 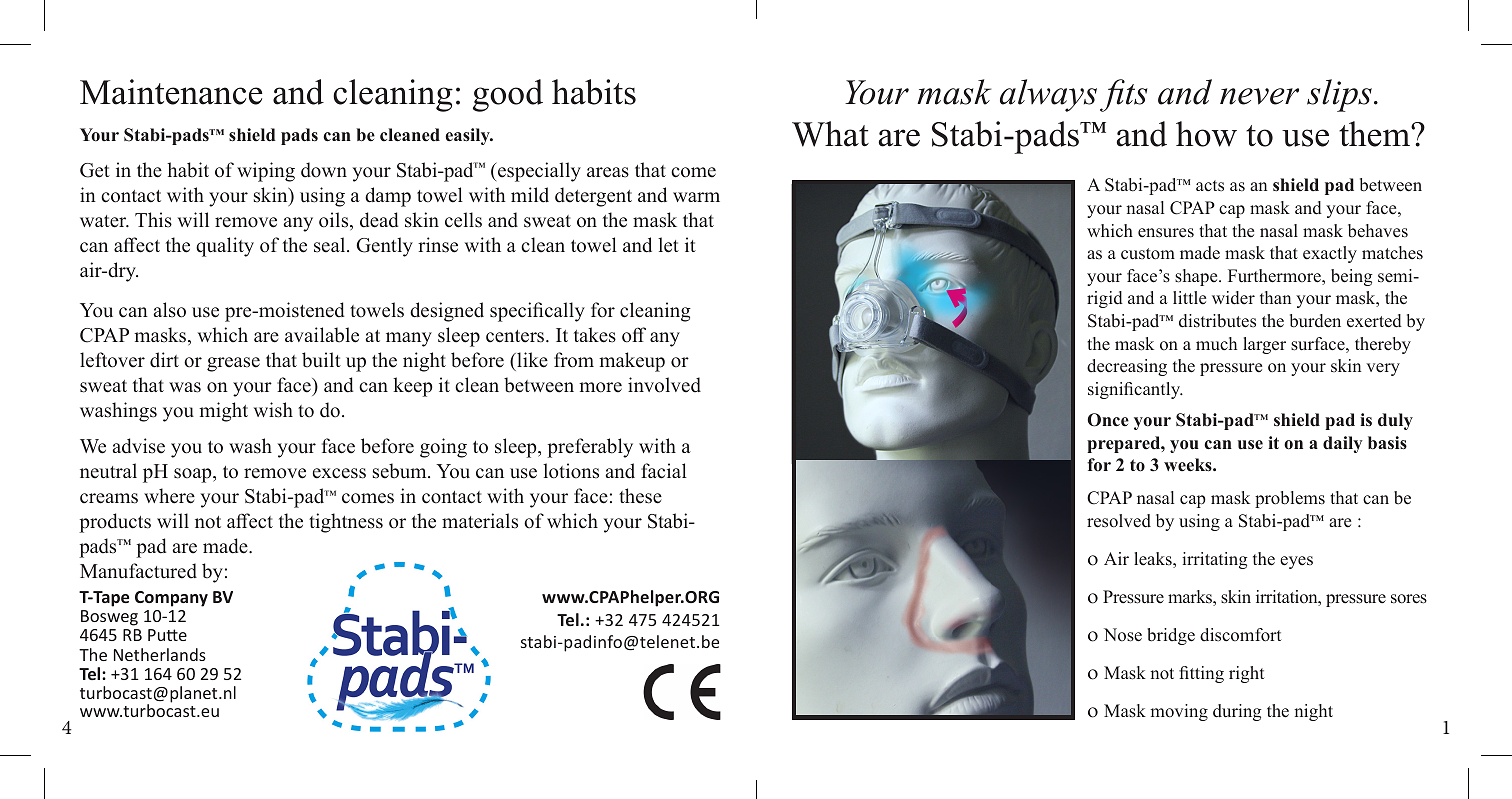 I want to click on exactly, so click(x=1330, y=254).
